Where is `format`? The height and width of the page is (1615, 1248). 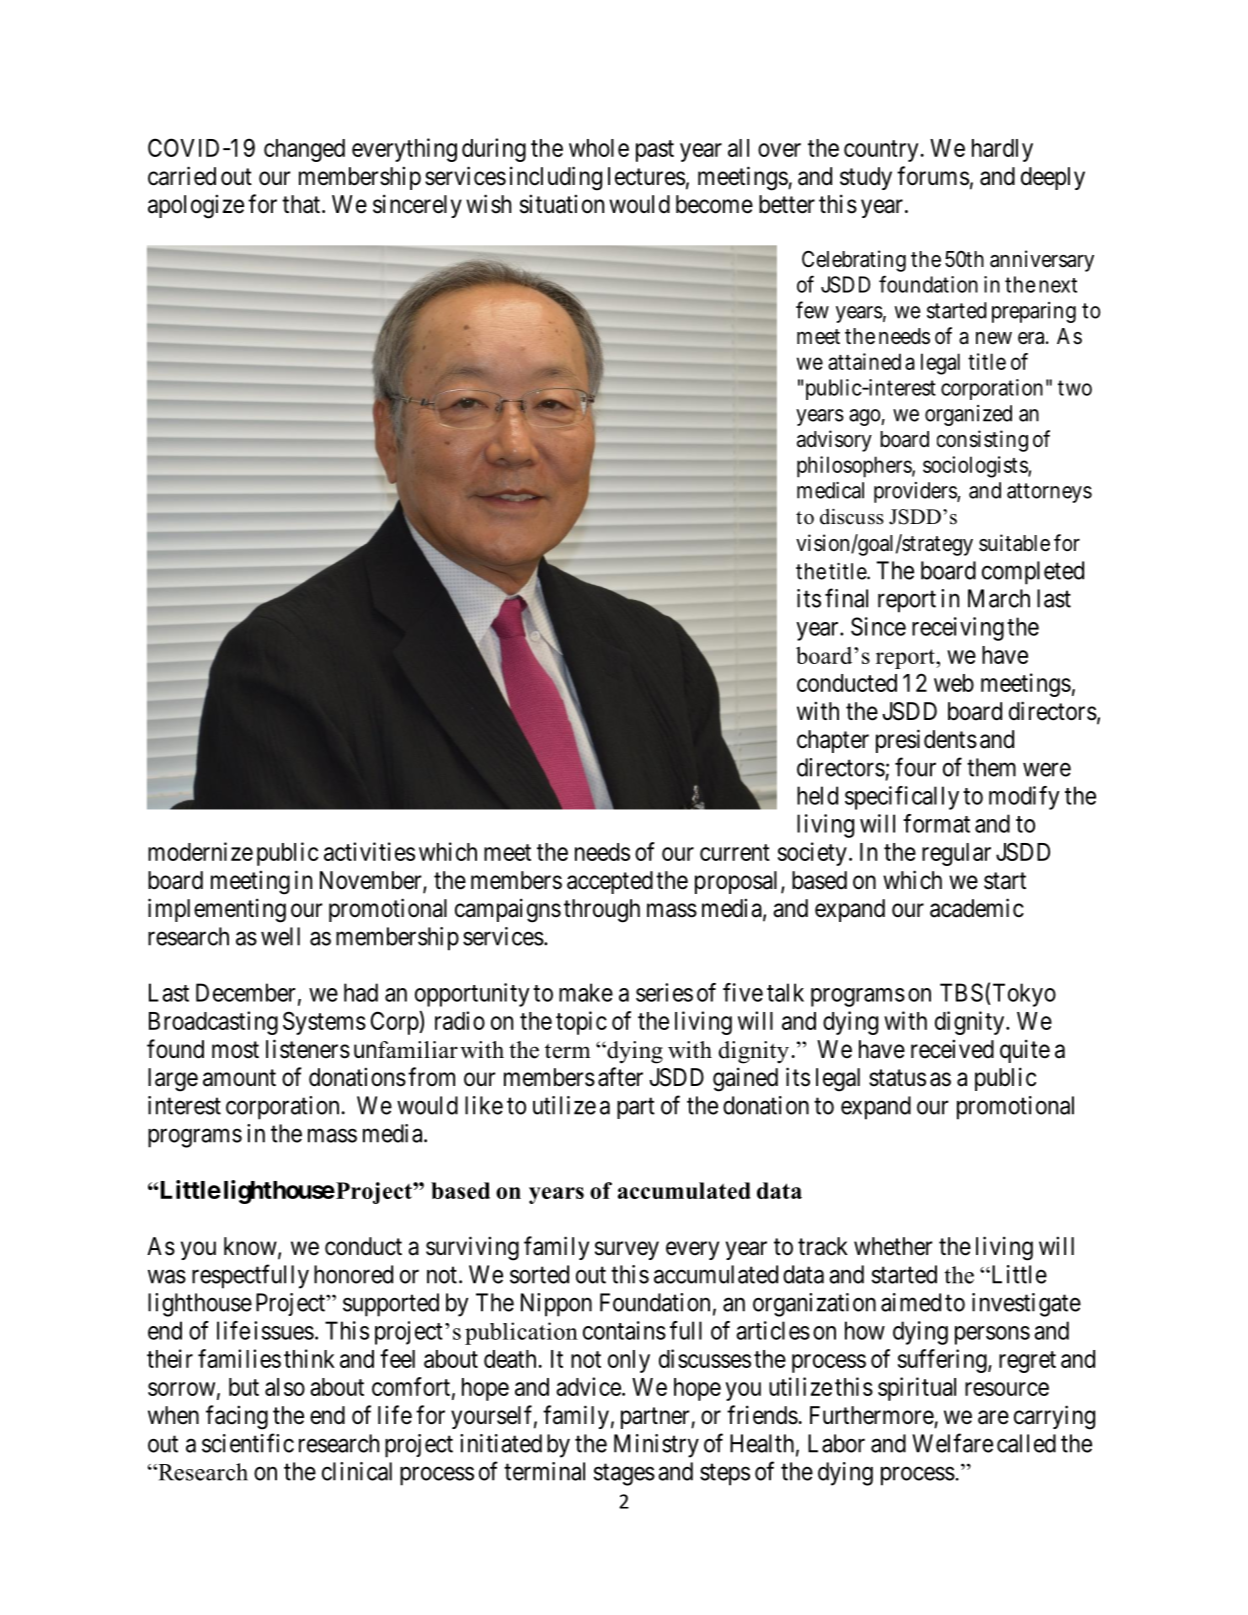 format is located at coordinates (936, 823).
